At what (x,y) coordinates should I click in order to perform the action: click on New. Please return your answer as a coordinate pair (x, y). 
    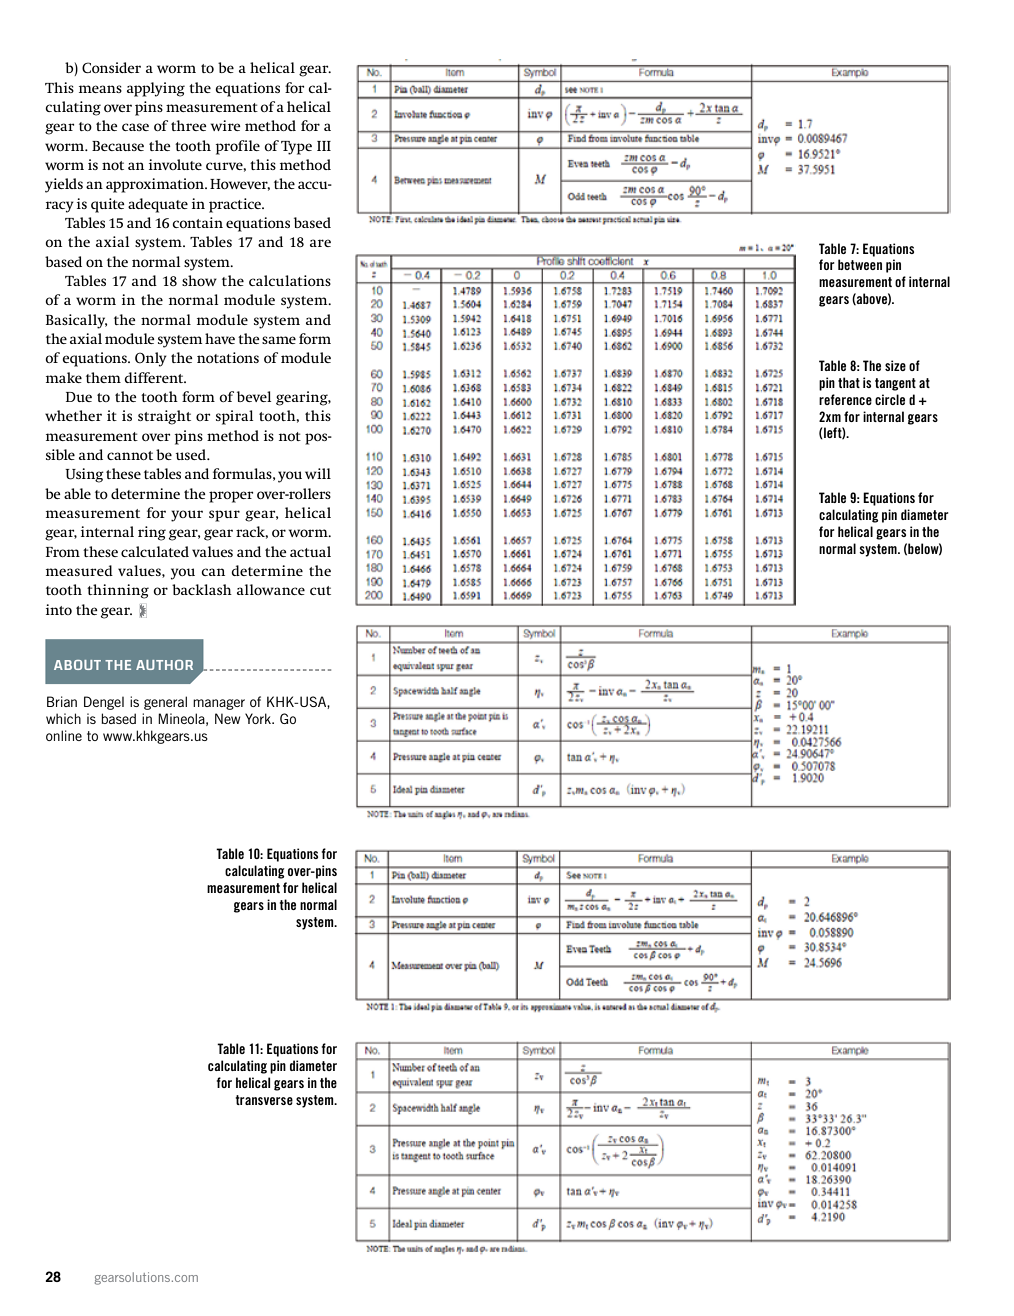
    Looking at the image, I should click on (227, 718).
